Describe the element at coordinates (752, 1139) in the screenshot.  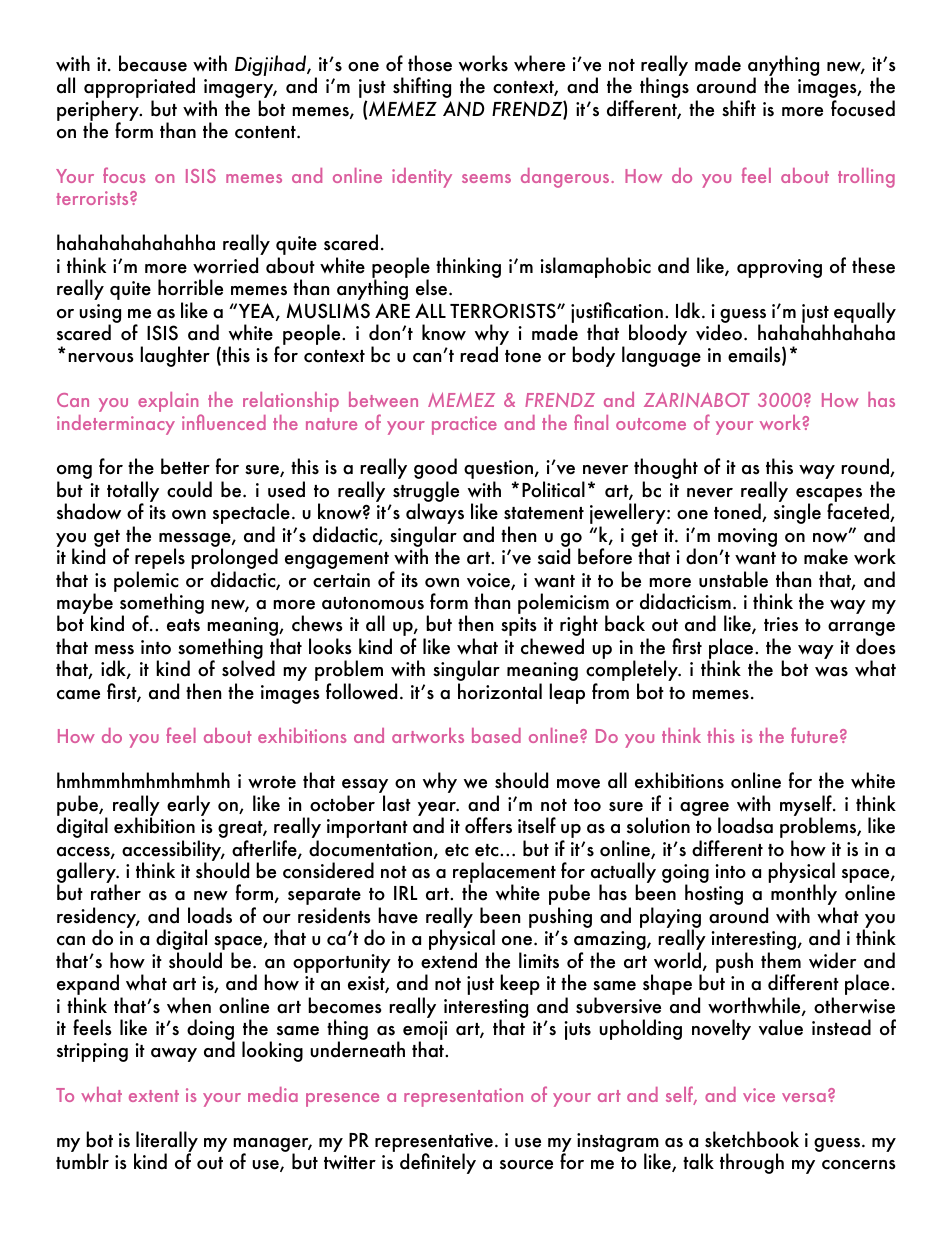
I see `sketchbook` at that location.
